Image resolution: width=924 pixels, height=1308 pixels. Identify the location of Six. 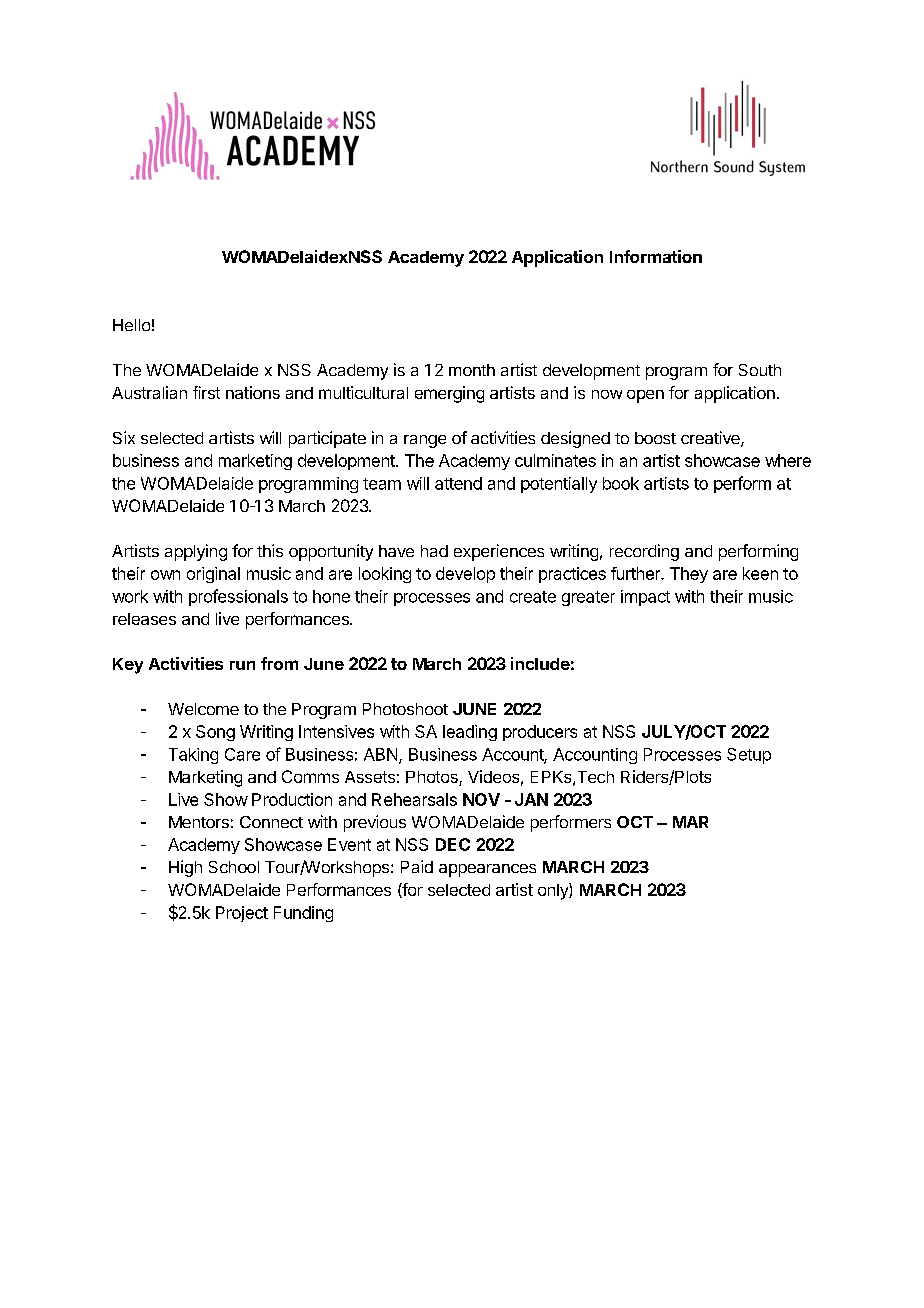
(124, 437).
